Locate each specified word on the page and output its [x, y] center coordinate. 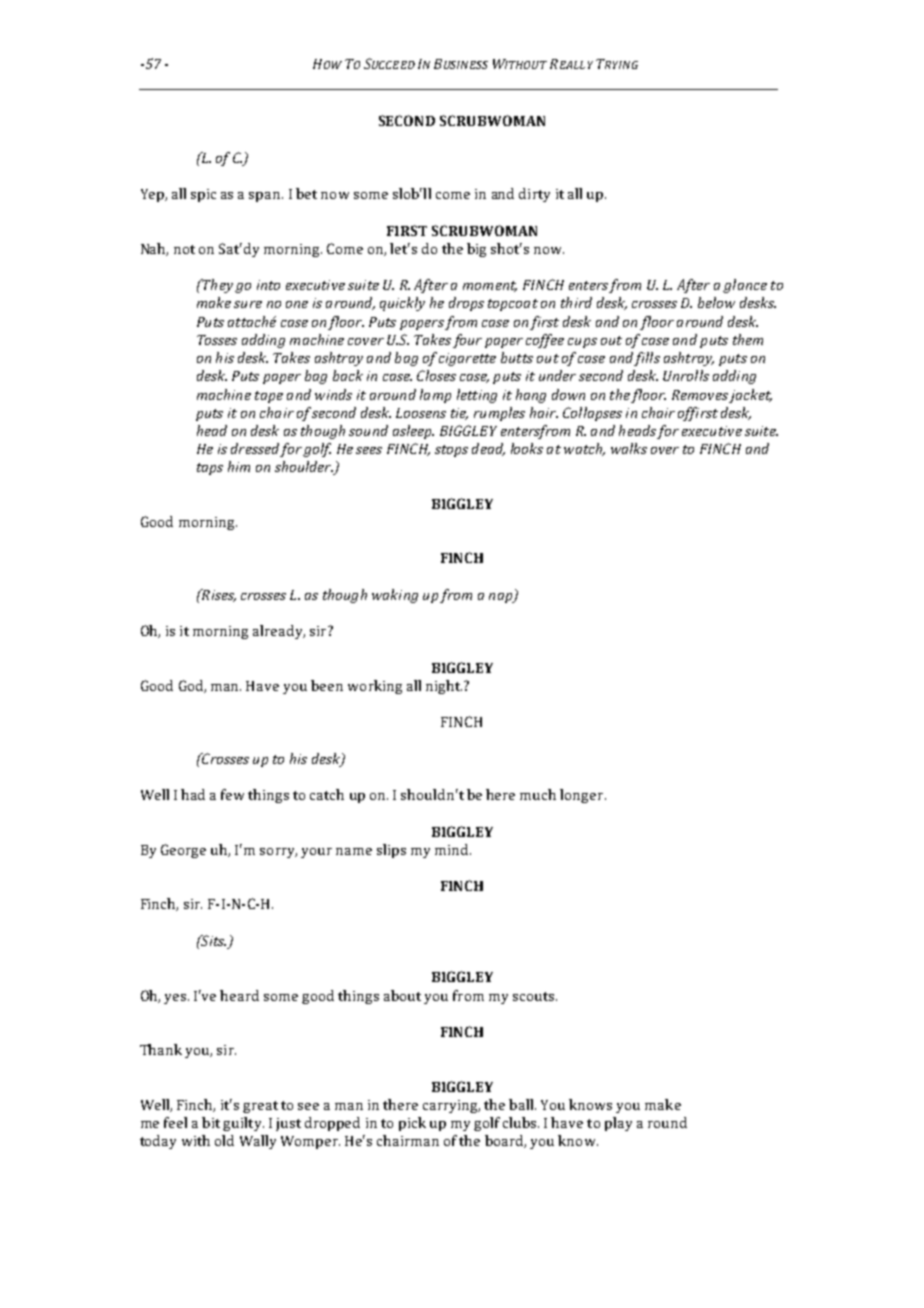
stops [451, 451]
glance [745, 286]
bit [211, 1122]
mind [453, 849]
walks [629, 448]
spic [203, 195]
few [232, 794]
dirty [534, 195]
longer [583, 796]
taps [210, 469]
